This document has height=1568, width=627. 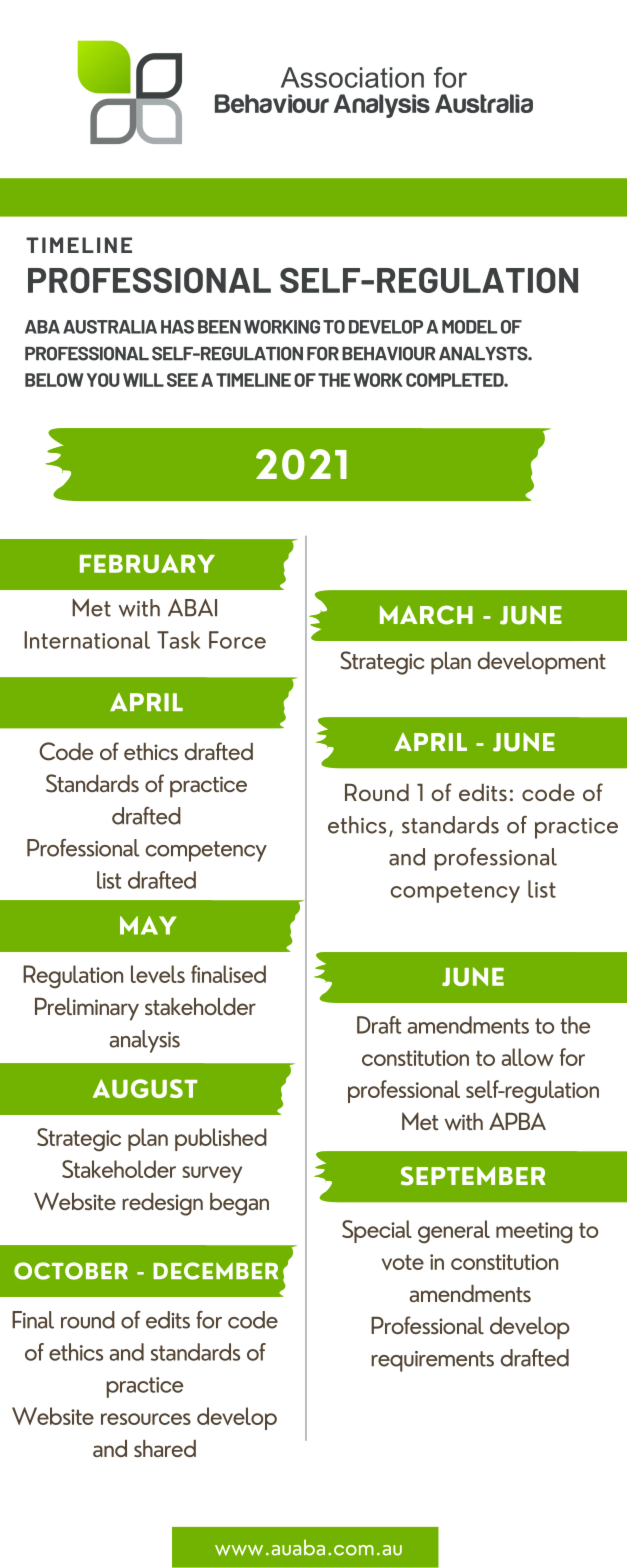 I want to click on shared, so click(x=165, y=1448).
